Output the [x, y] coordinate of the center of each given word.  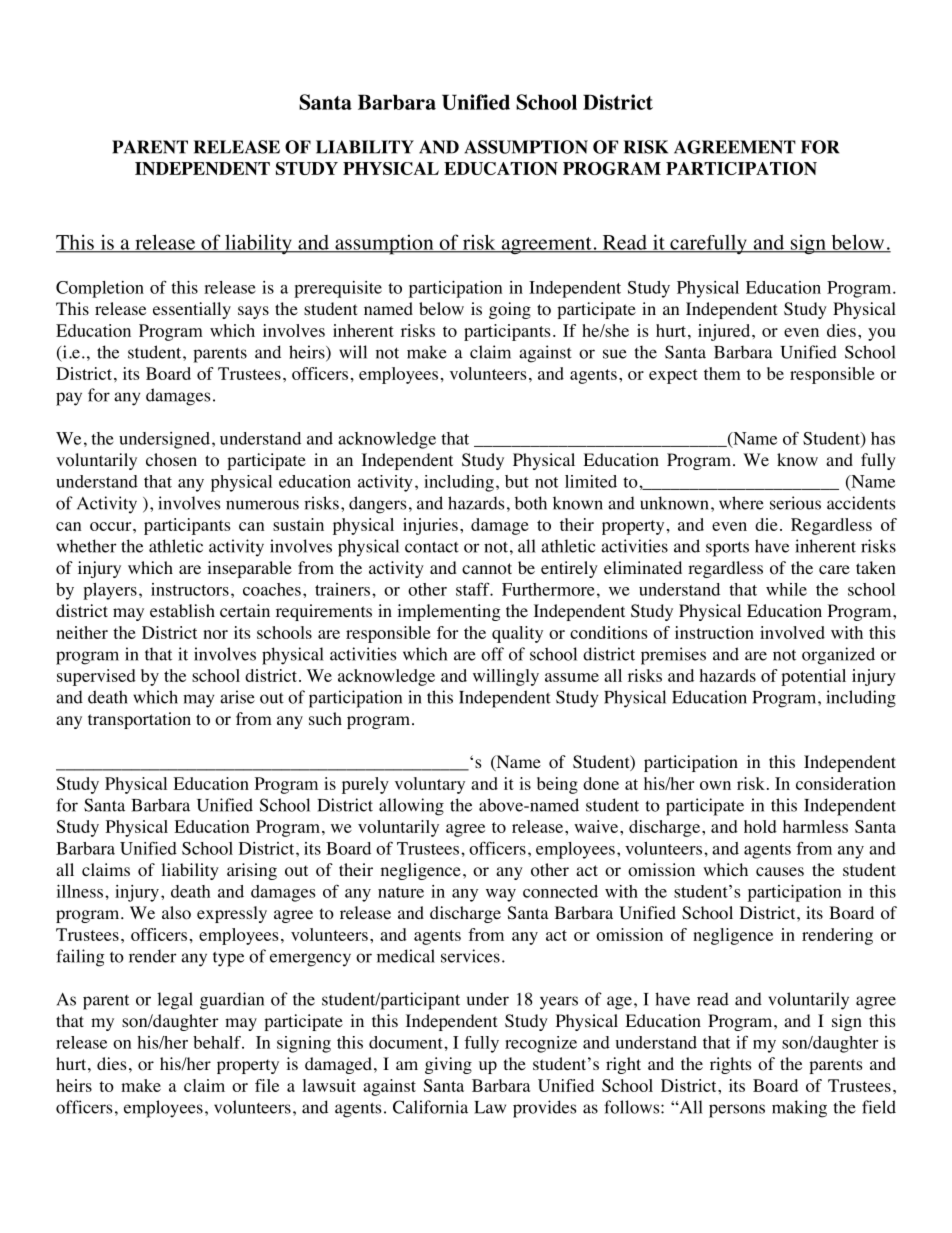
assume [572, 677]
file [267, 1085]
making [799, 1109]
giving [448, 1065]
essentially [192, 310]
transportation [139, 720]
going [510, 310]
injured [725, 332]
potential [813, 677]
